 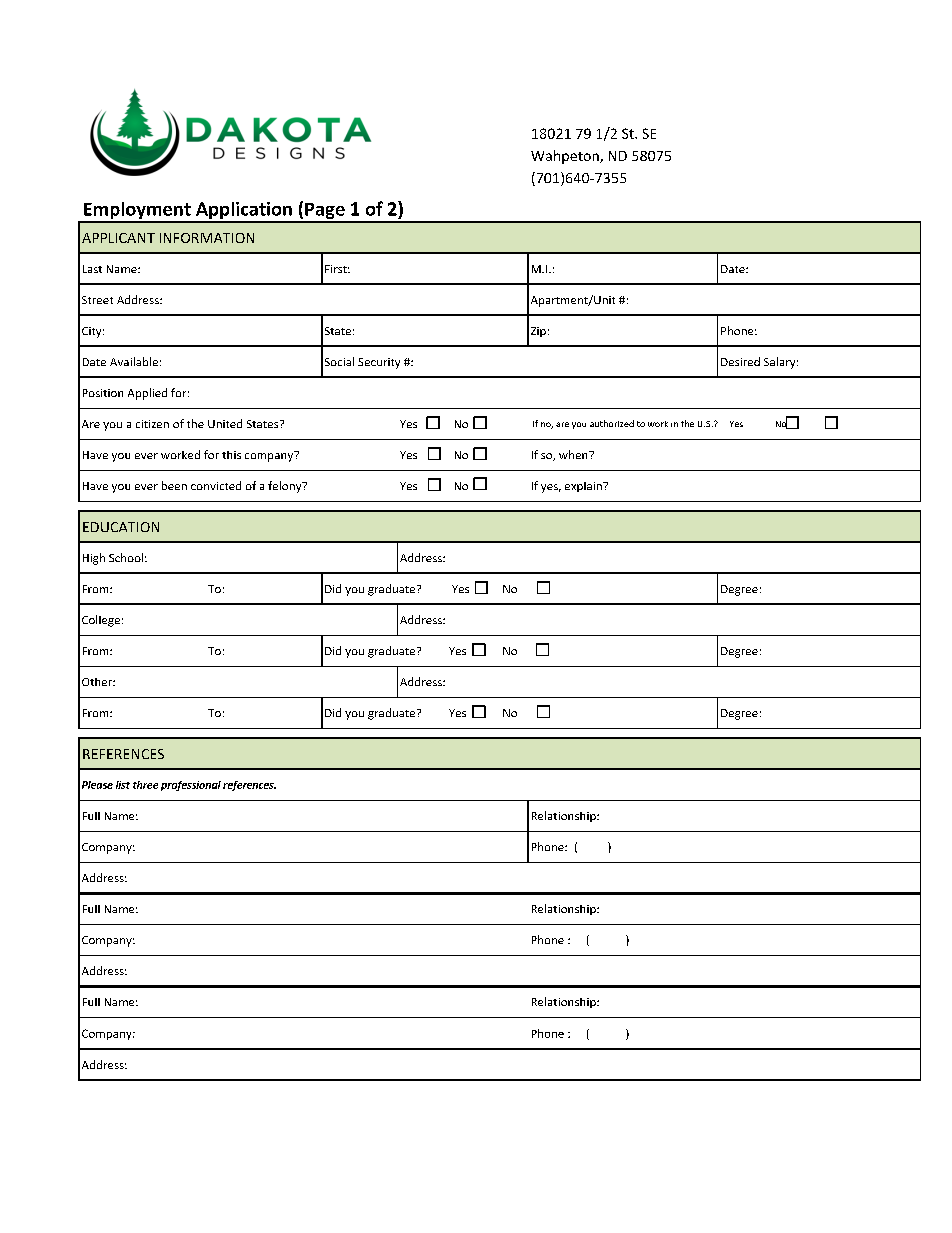 I want to click on list, so click(x=123, y=785).
